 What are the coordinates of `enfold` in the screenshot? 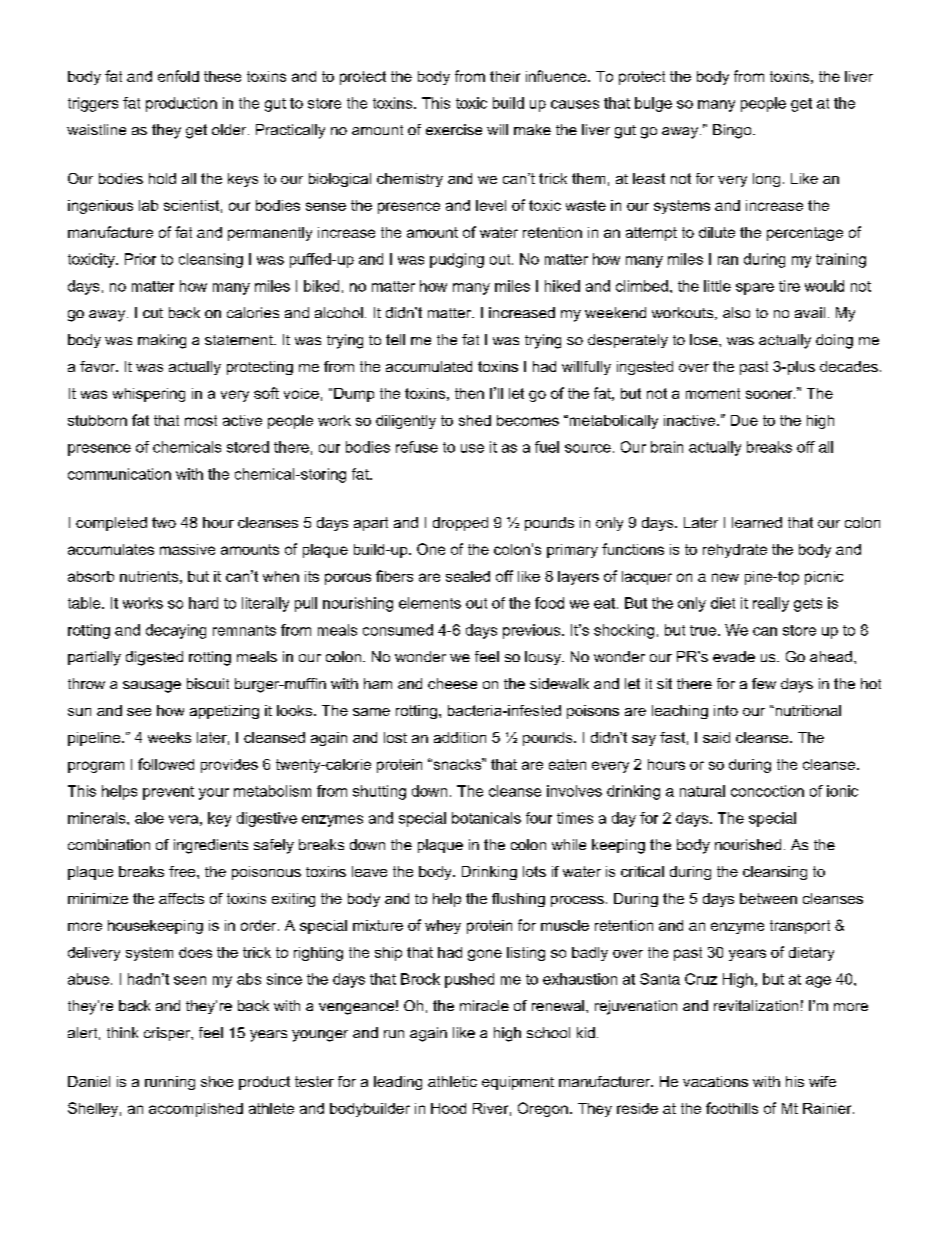 It's located at (178, 76).
